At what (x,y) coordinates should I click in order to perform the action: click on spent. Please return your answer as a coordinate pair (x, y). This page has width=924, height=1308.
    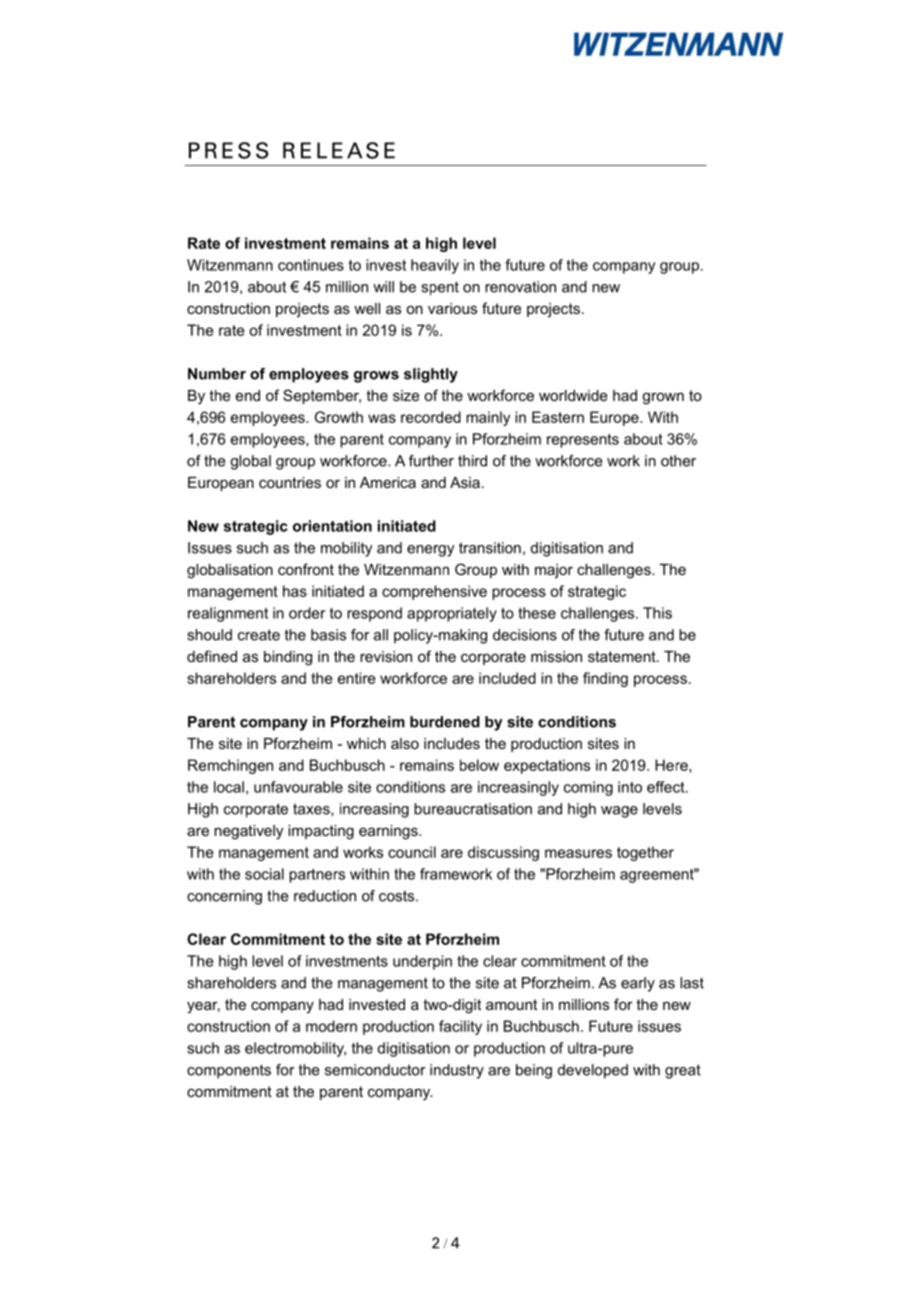
    Looking at the image, I should click on (440, 288).
